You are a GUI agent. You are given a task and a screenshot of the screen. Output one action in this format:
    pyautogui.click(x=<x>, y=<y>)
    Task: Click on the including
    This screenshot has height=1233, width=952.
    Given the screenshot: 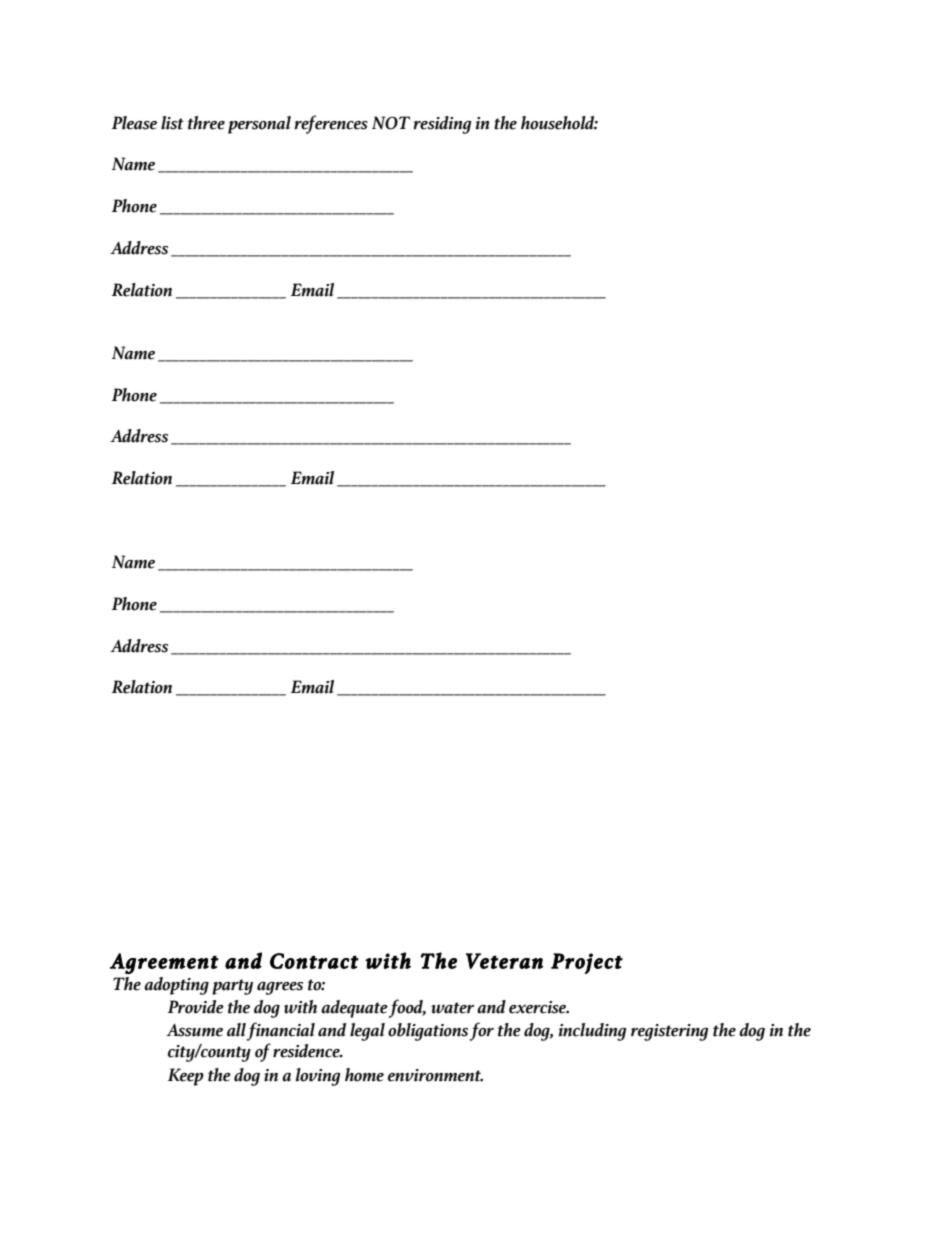 What is the action you would take?
    pyautogui.click(x=593, y=1032)
